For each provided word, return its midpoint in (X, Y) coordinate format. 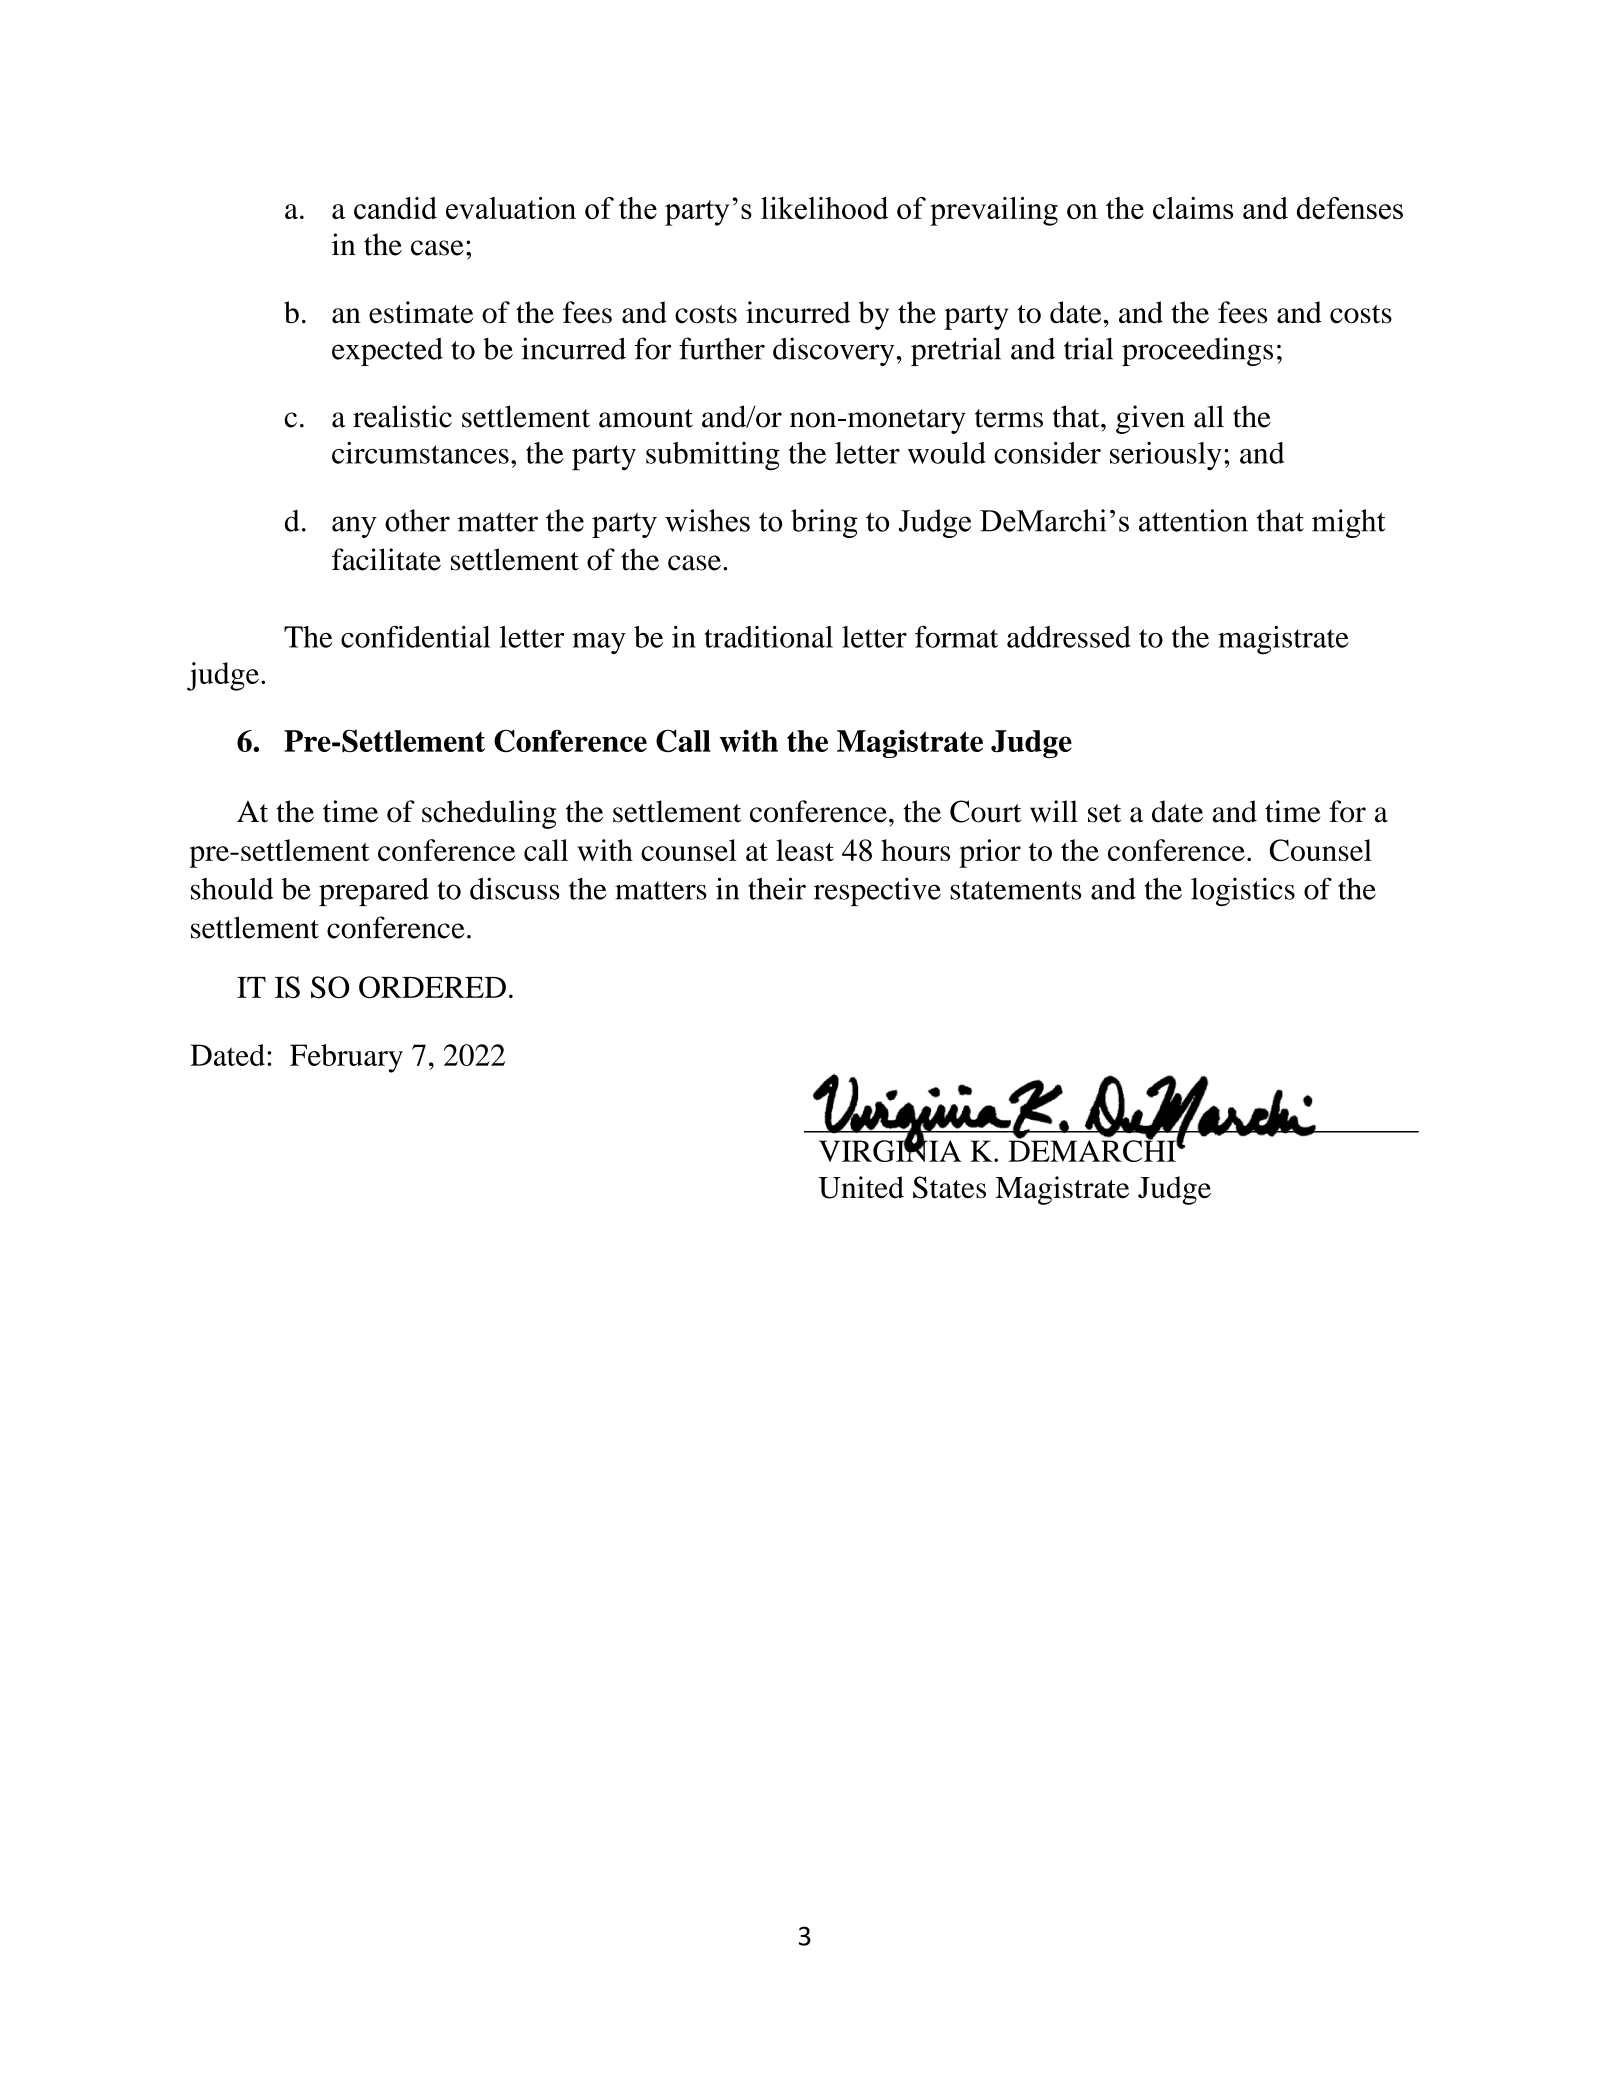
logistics (1243, 891)
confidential (415, 637)
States (949, 1187)
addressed (1069, 637)
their (777, 888)
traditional (768, 637)
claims (1193, 208)
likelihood (825, 208)
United (861, 1187)
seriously (1166, 456)
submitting (713, 456)
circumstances (420, 453)
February (346, 1058)
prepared (374, 892)
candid (395, 208)
